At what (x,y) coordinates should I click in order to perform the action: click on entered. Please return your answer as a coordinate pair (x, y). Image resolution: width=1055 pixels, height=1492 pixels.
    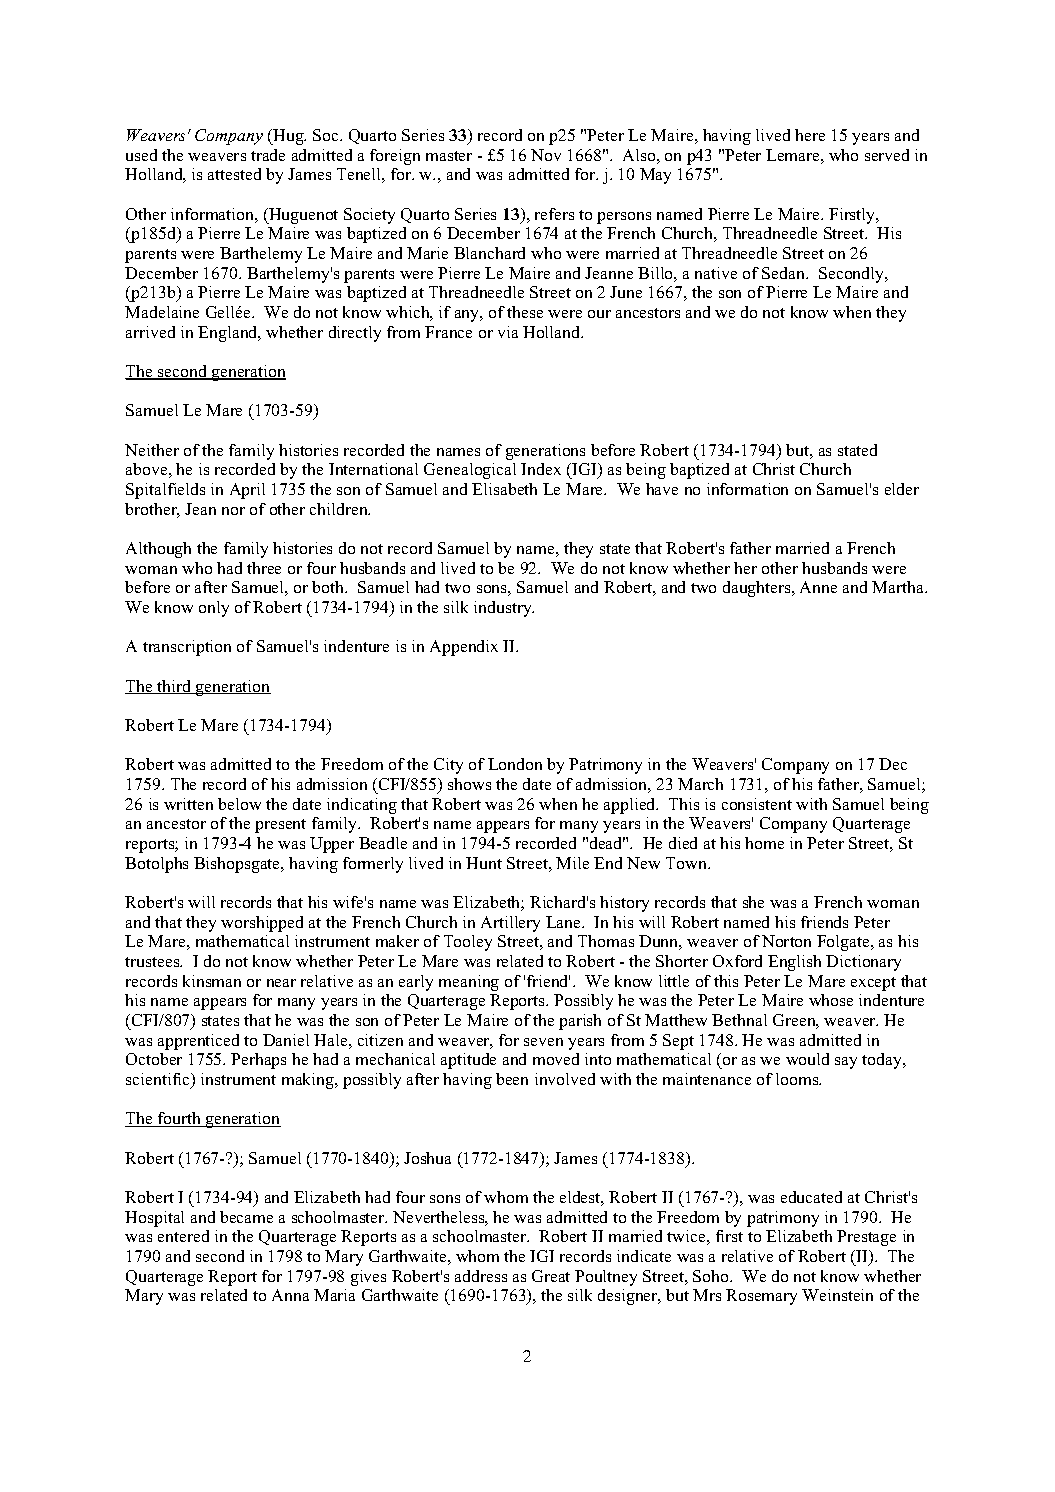
    Looking at the image, I should click on (183, 1236).
